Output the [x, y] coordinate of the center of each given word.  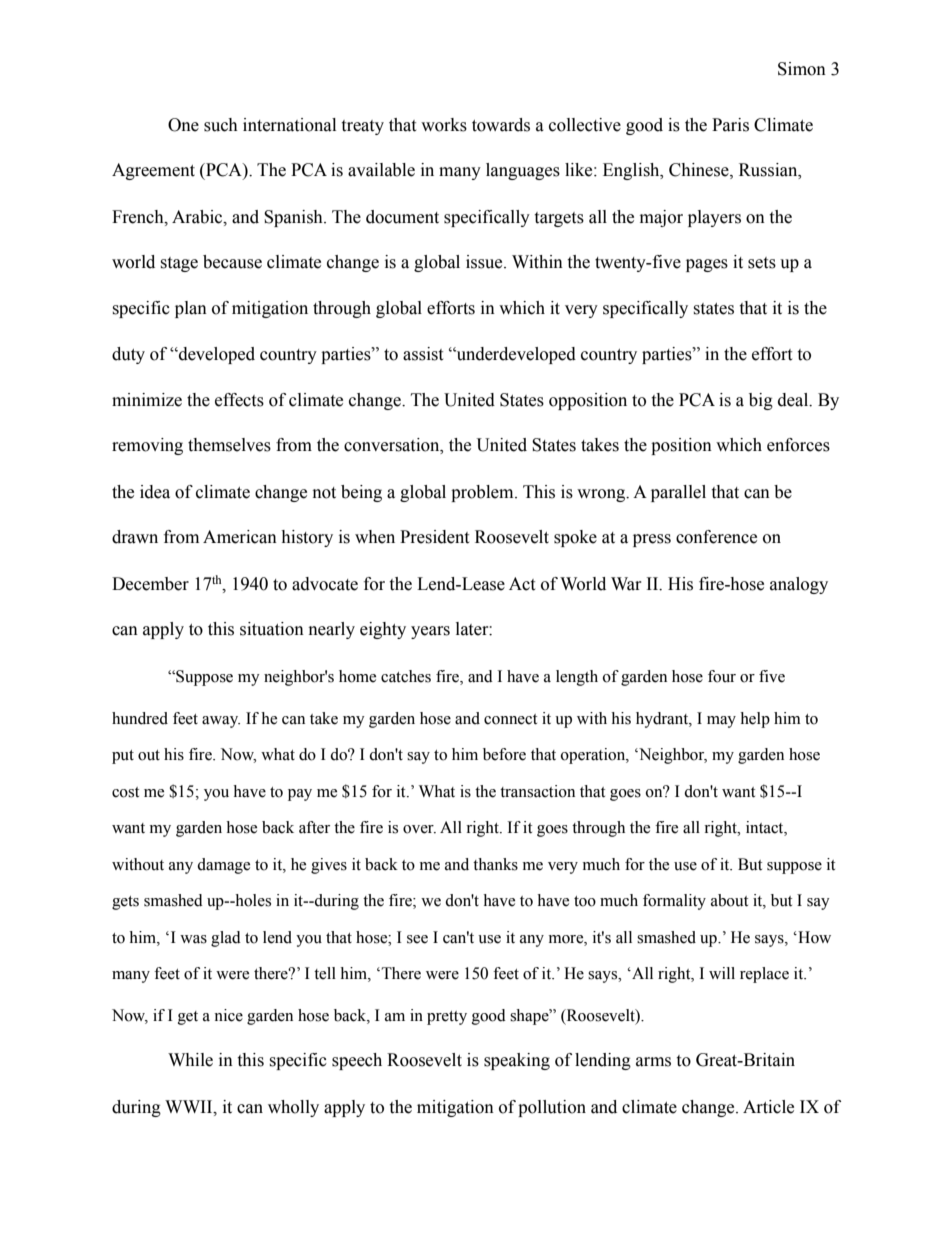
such [221, 125]
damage [223, 866]
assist [423, 354]
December [150, 584]
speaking [517, 1061]
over [419, 829]
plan [191, 309]
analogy [799, 585]
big [761, 401]
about [729, 900]
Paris [730, 125]
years [430, 632]
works [444, 125]
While [190, 1060]
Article [768, 1107]
